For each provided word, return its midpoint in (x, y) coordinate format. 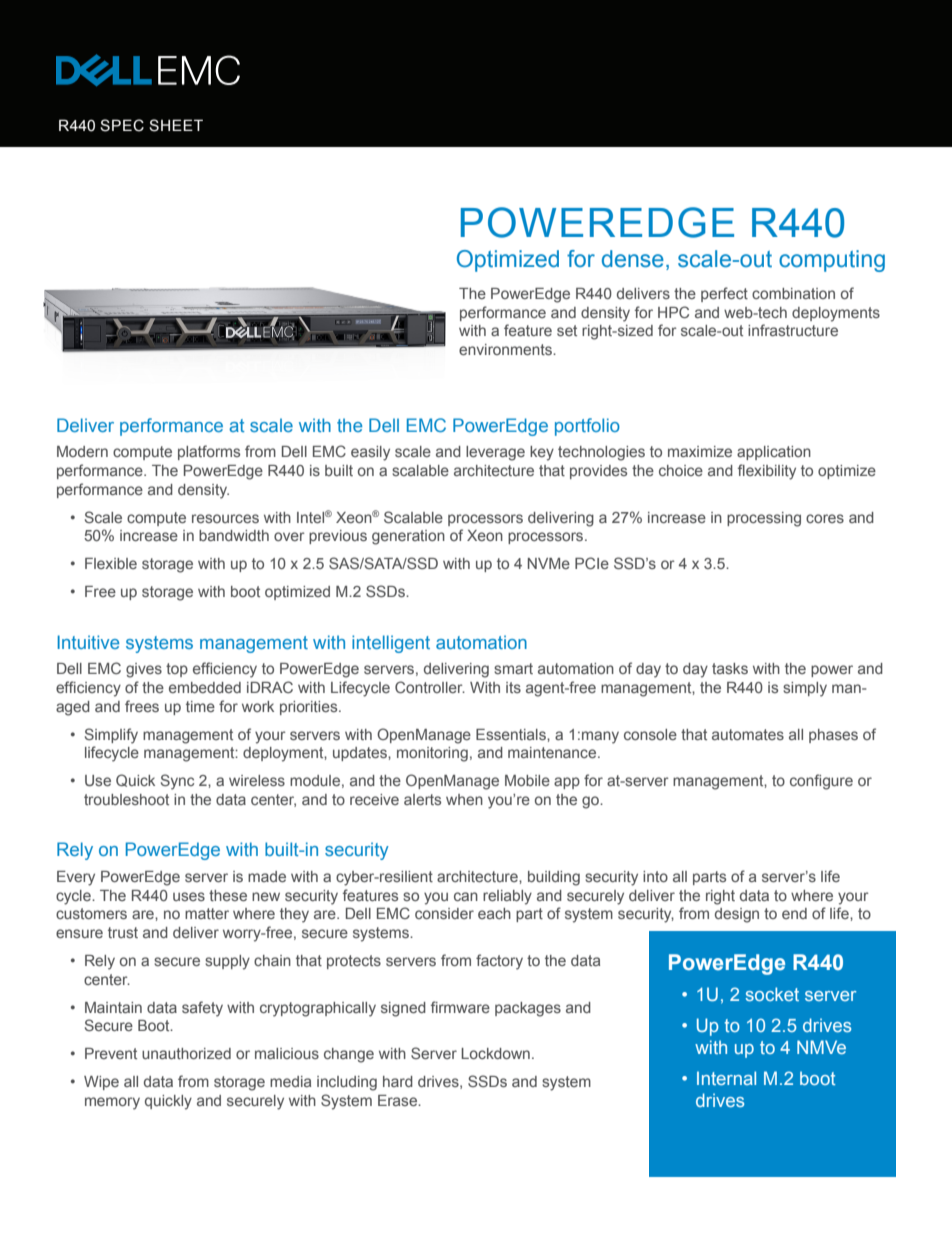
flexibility (767, 472)
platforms (209, 452)
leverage (495, 453)
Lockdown (495, 1053)
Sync (177, 782)
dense (633, 259)
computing (832, 261)
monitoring (432, 754)
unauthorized (186, 1053)
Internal (726, 1078)
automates (748, 734)
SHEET (176, 125)
